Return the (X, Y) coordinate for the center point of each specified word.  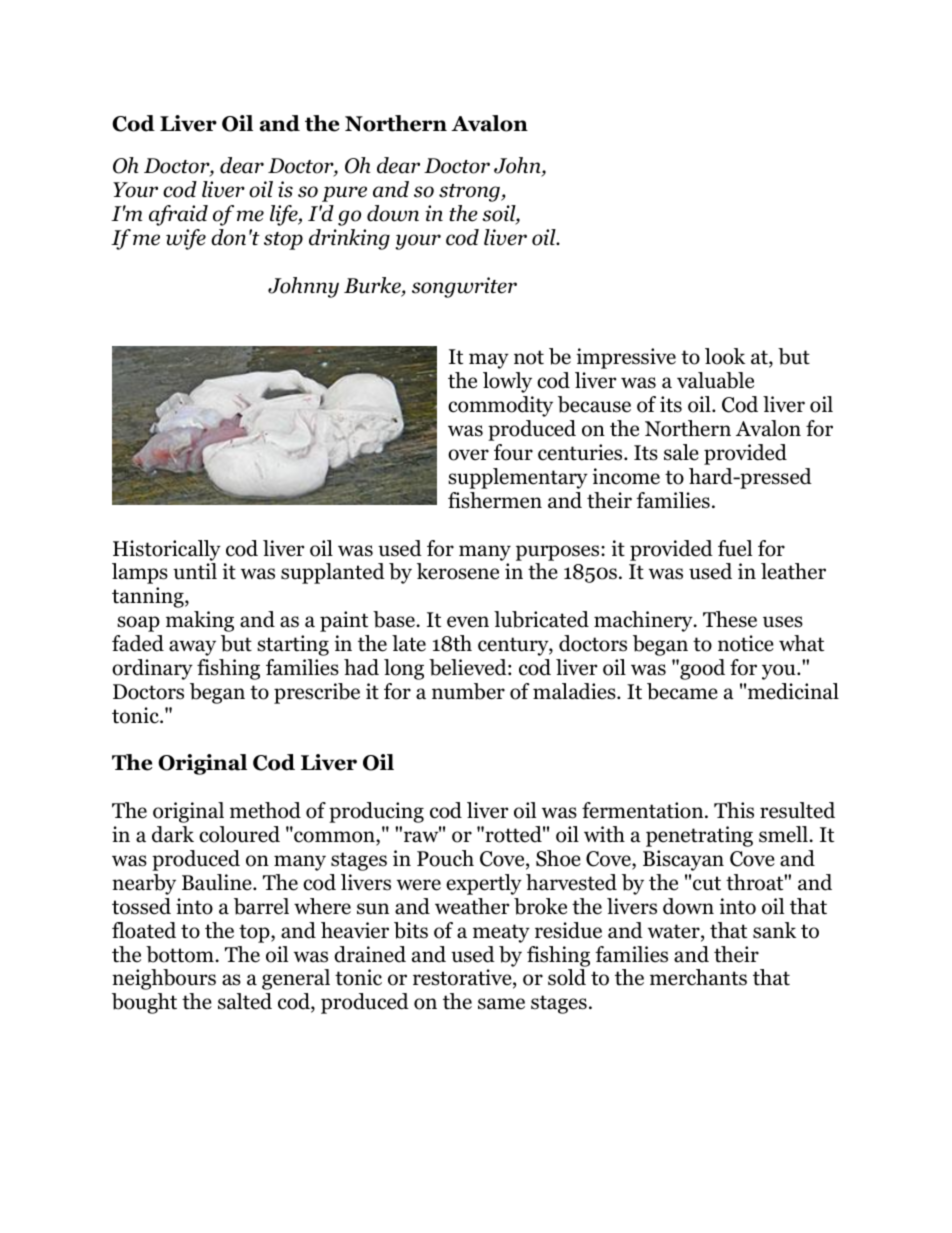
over (468, 455)
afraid (178, 215)
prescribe (317, 693)
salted (245, 1001)
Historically (167, 550)
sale (681, 452)
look (725, 356)
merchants (698, 977)
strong (470, 193)
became (682, 691)
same (501, 1004)
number (468, 691)
